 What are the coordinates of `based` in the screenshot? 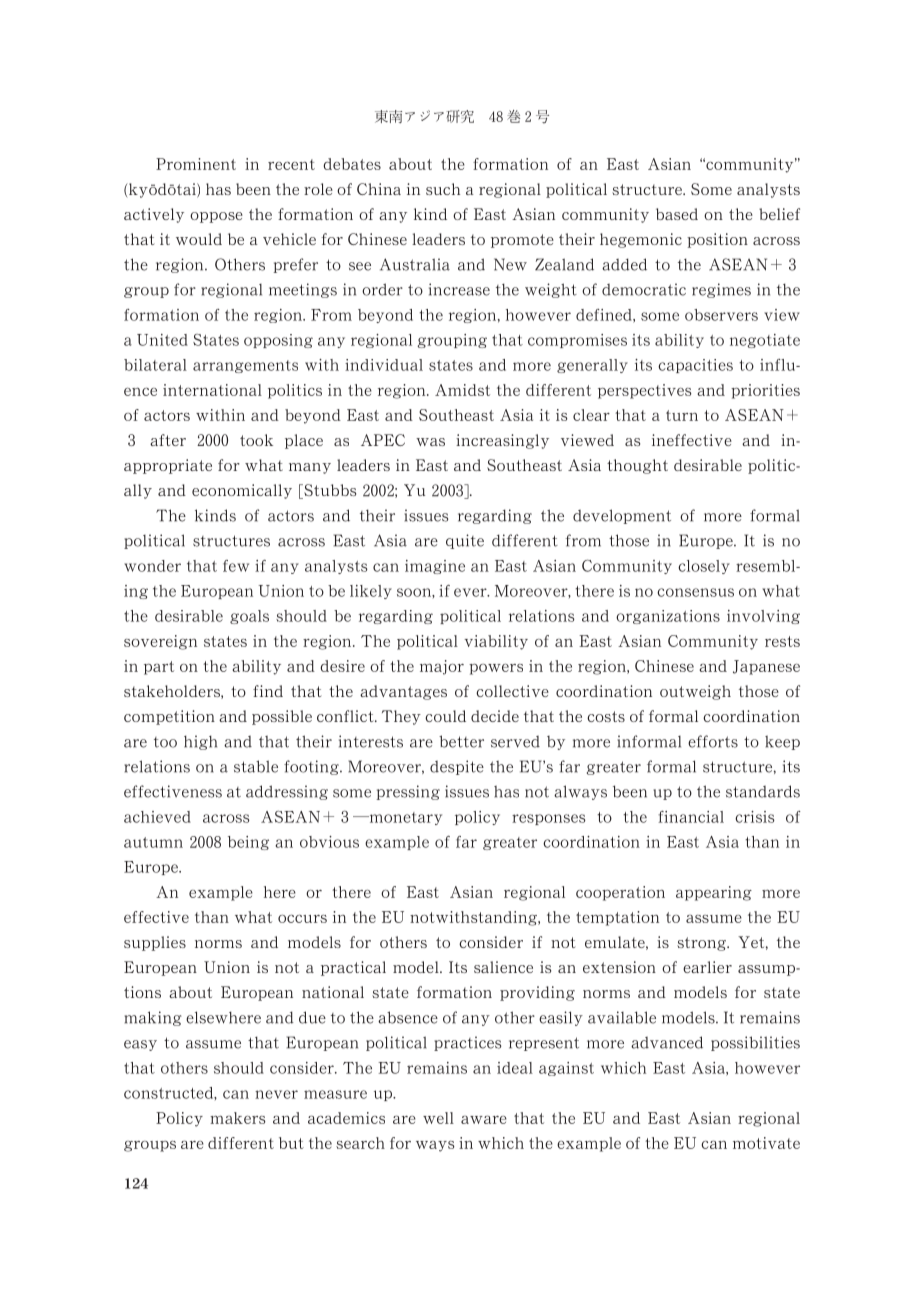 It's located at (677, 214).
